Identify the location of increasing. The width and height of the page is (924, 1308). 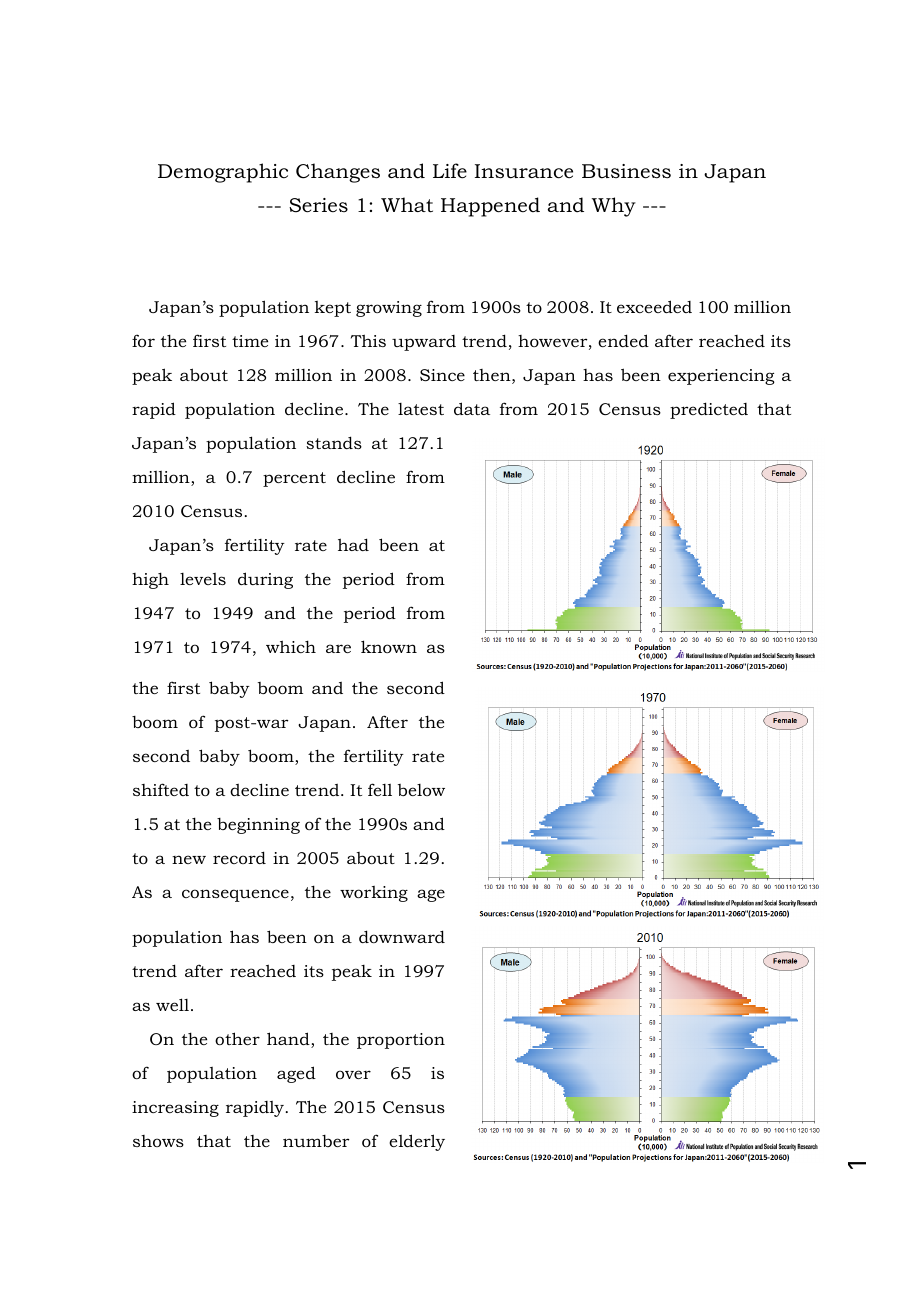
(175, 1109).
